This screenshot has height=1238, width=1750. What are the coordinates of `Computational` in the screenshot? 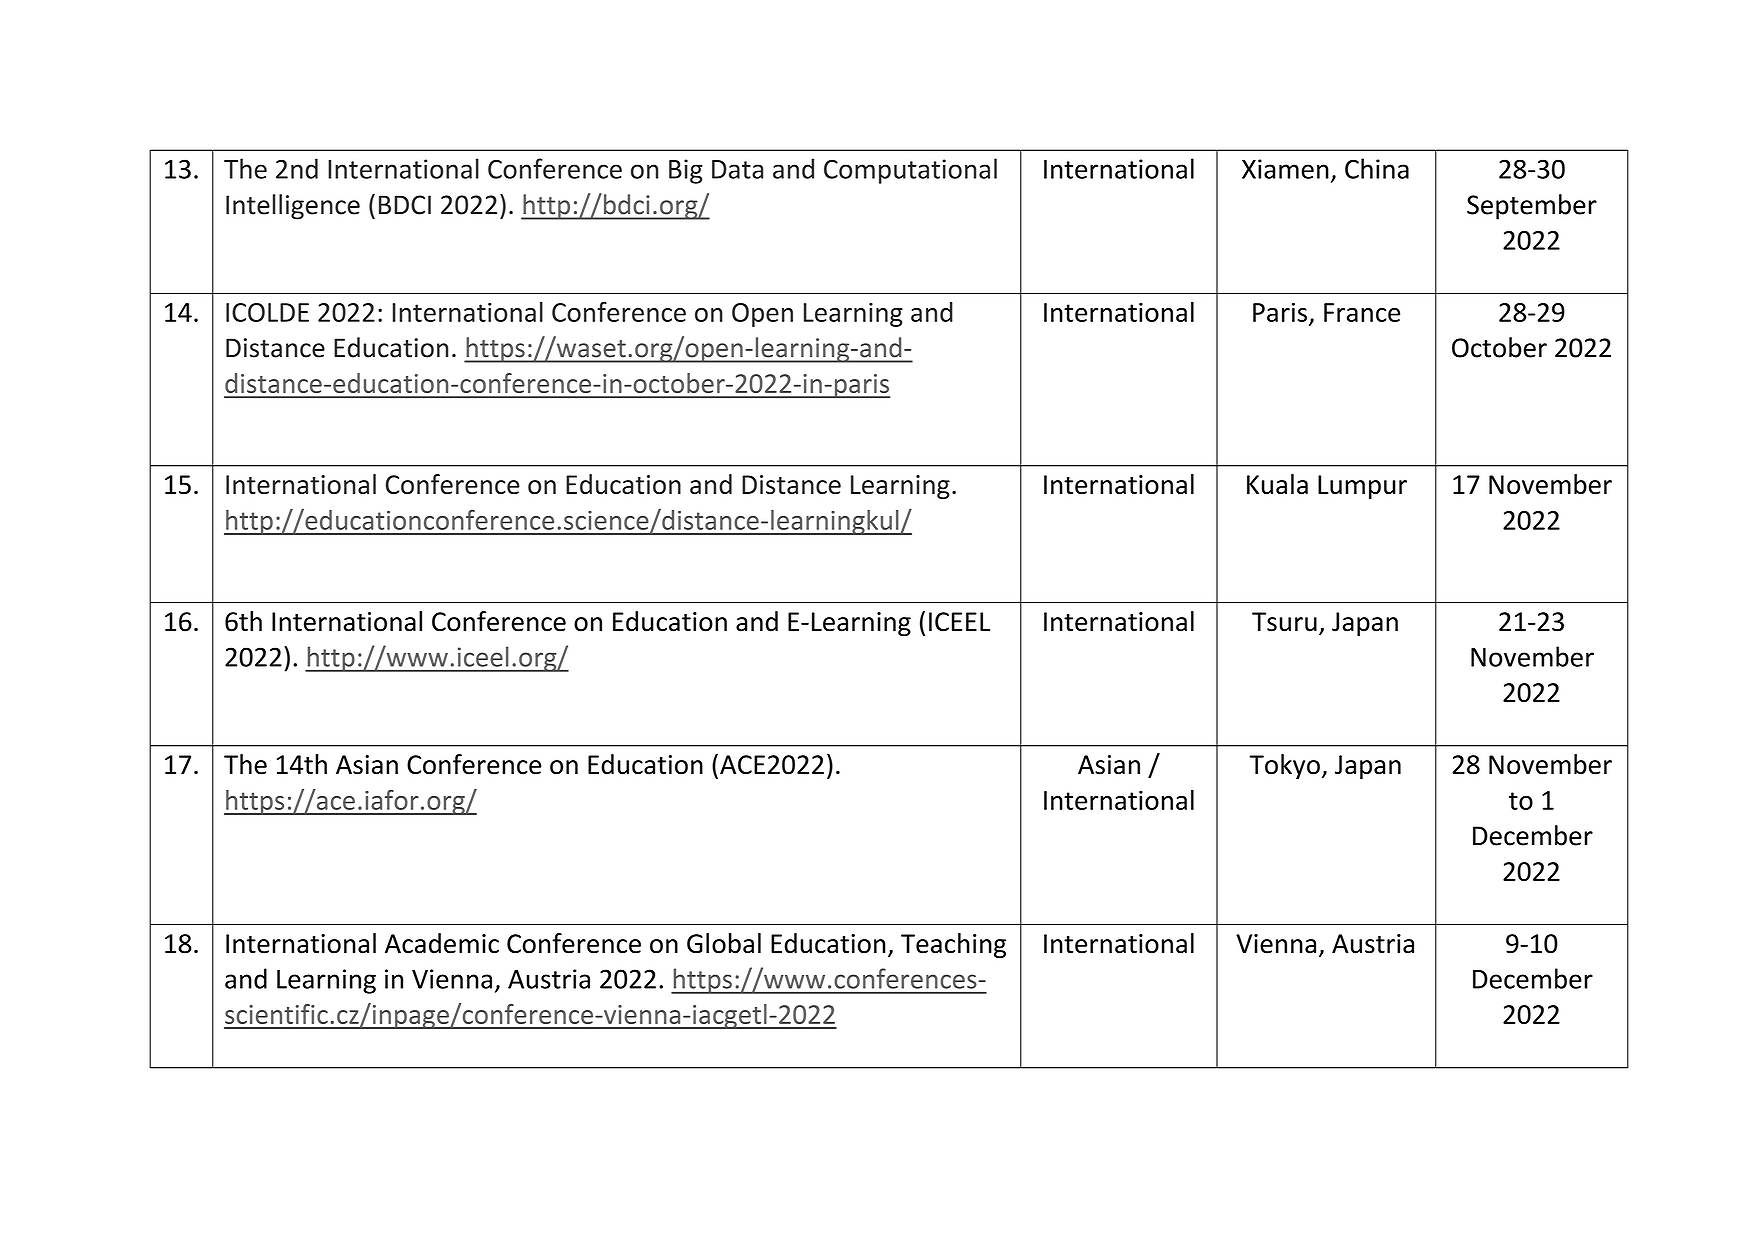 It's located at (910, 171).
